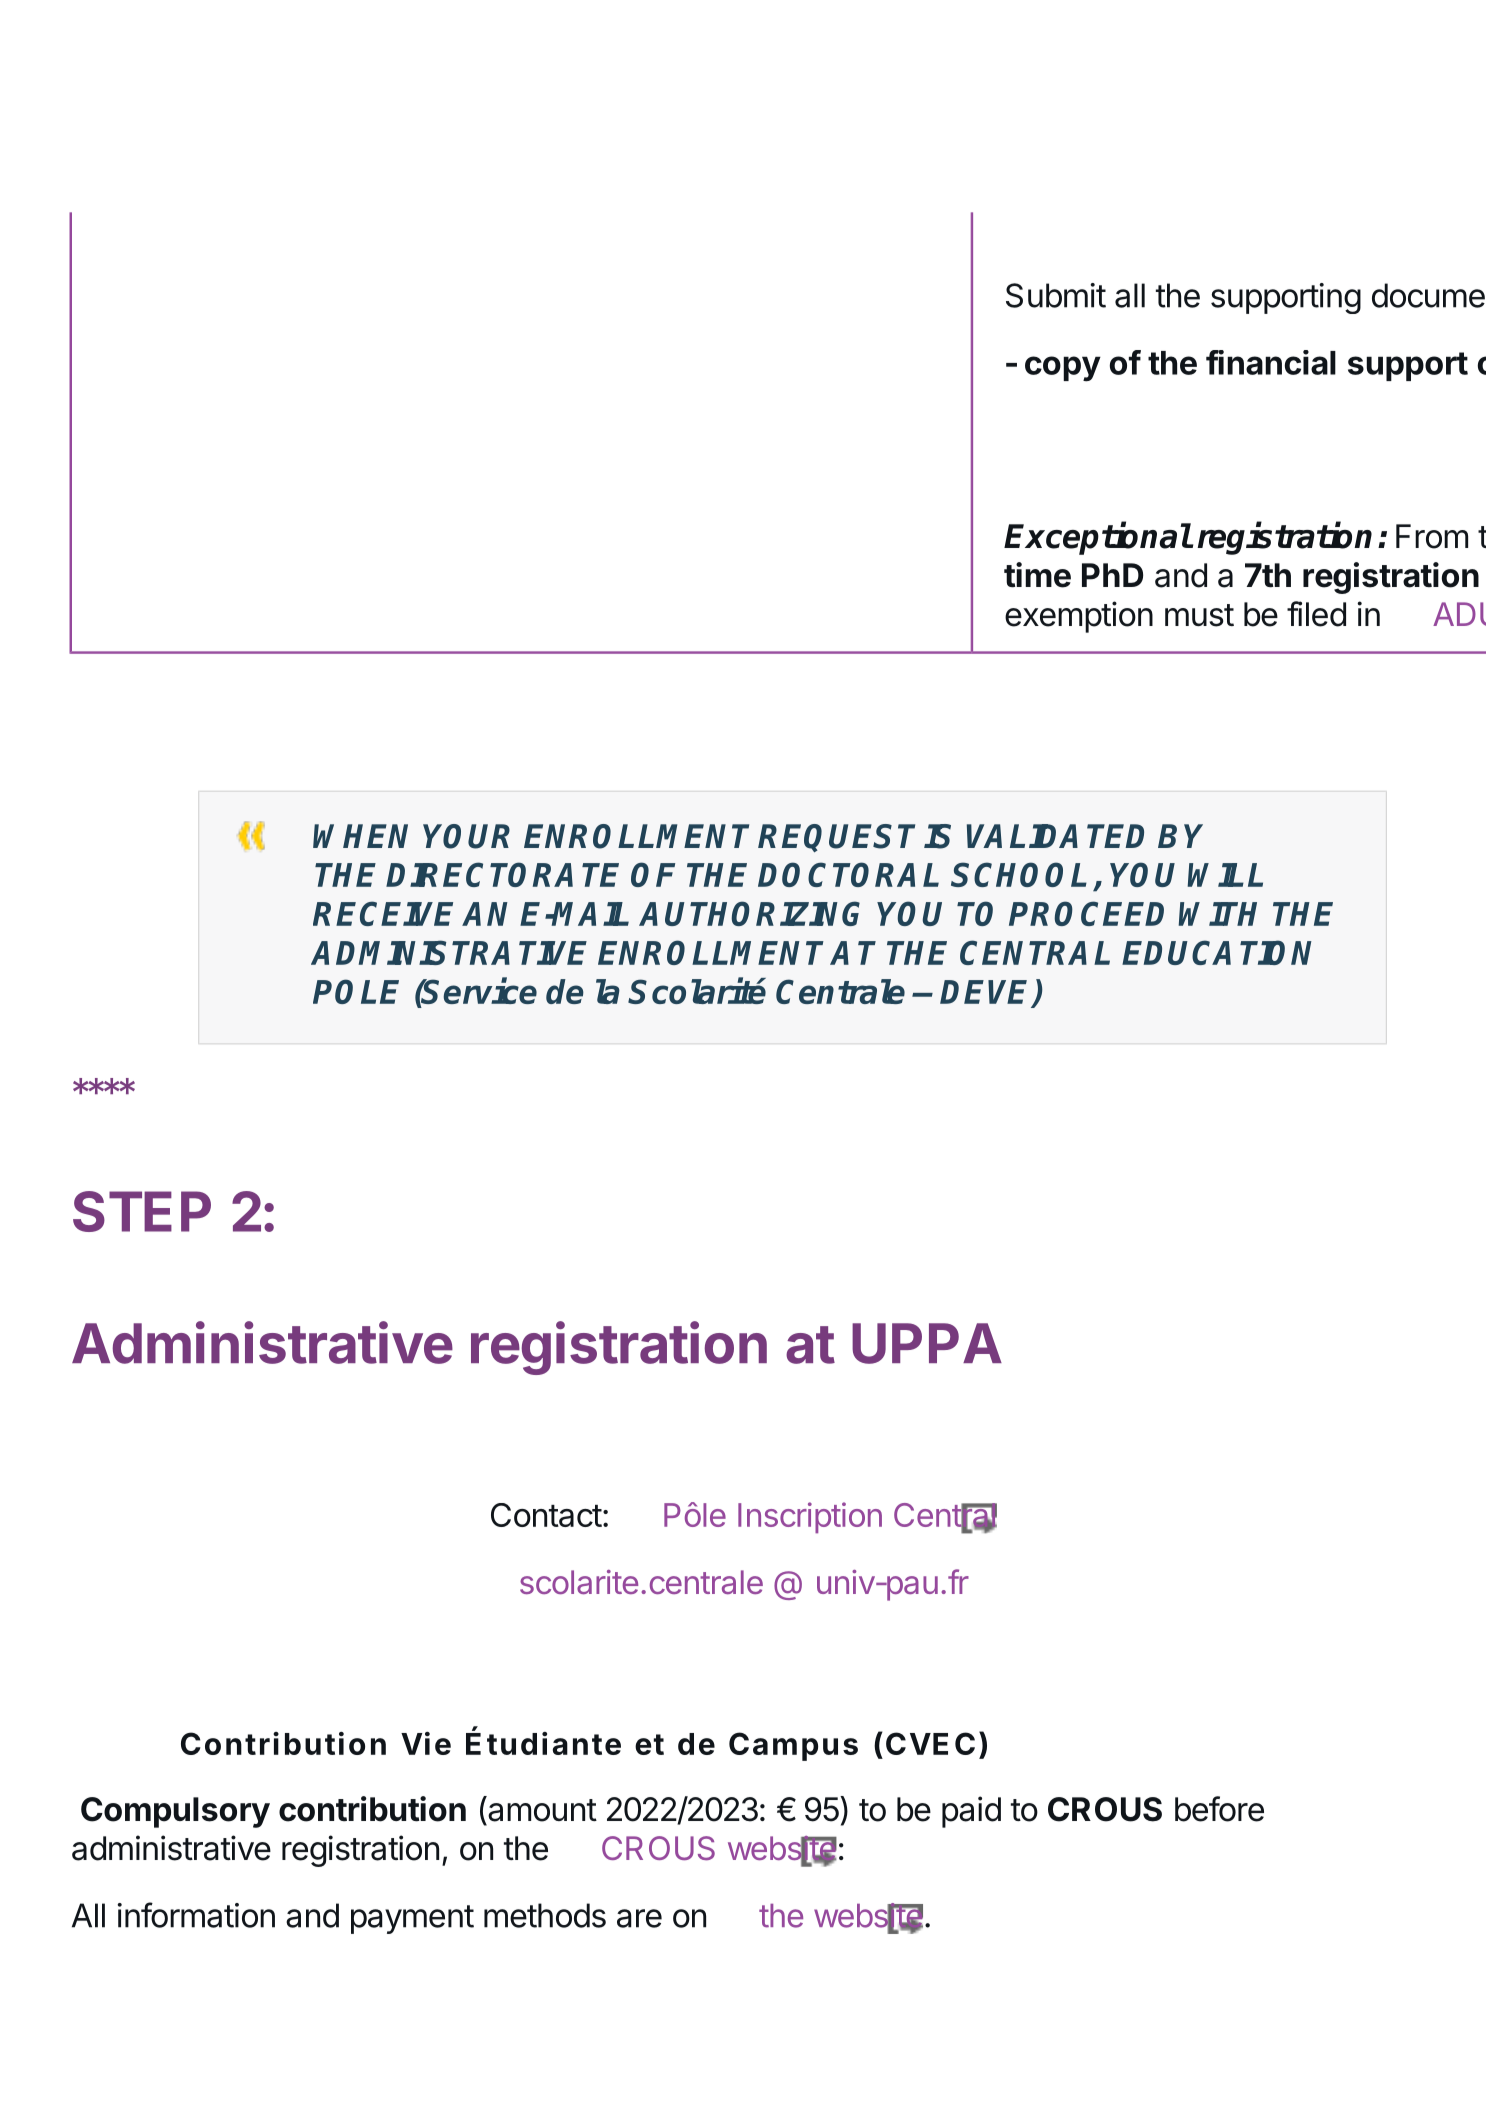 Image resolution: width=1486 pixels, height=2102 pixels. I want to click on Submit, so click(1056, 295).
